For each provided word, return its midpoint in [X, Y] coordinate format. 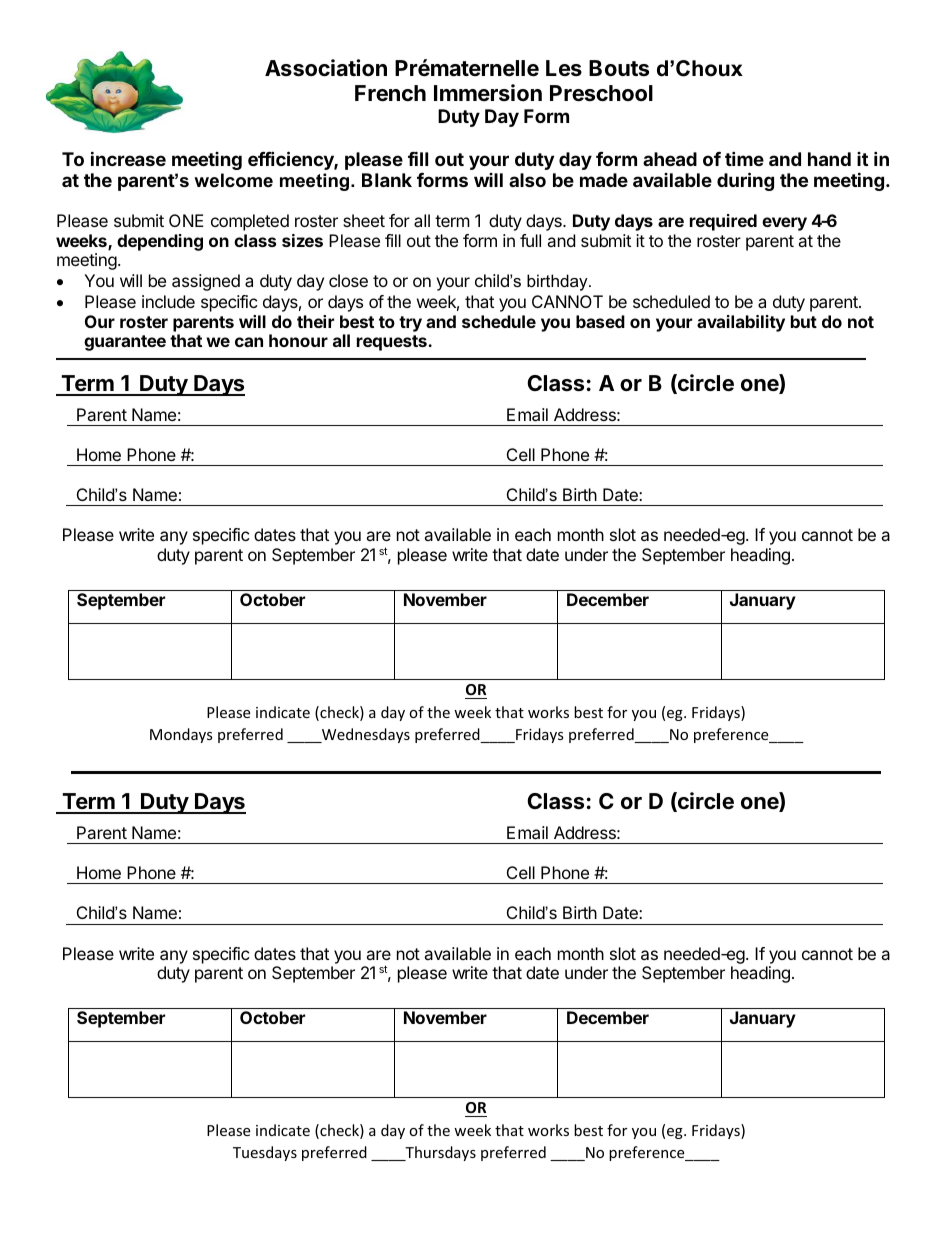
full [530, 240]
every [784, 224]
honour [298, 340]
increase [128, 158]
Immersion [488, 92]
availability [741, 323]
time [744, 158]
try [410, 324]
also [527, 180]
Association [326, 68]
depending [160, 242]
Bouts [619, 68]
